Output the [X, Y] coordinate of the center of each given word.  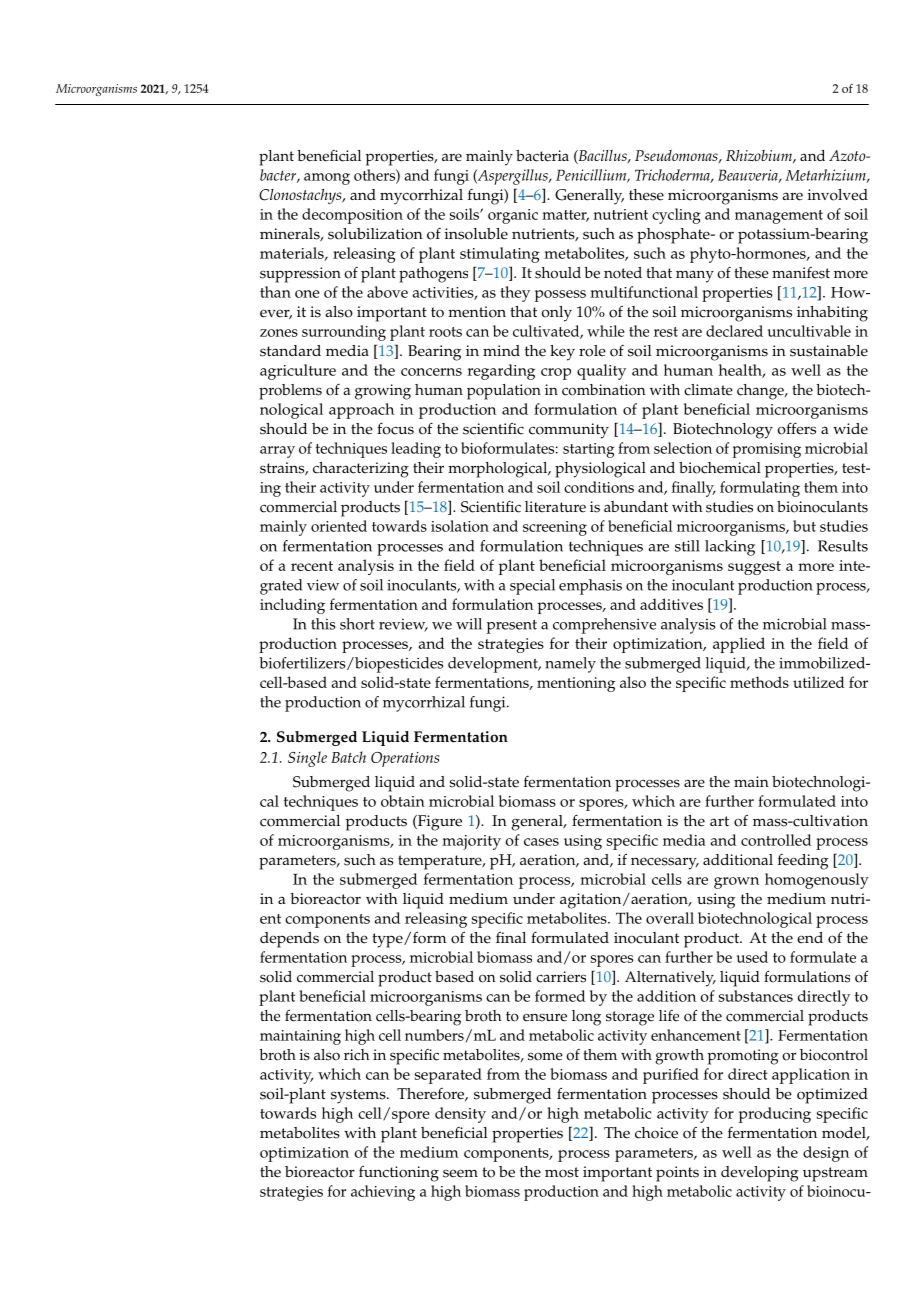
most [562, 1172]
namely [570, 665]
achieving [383, 1193]
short [357, 624]
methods [759, 682]
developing [760, 1174]
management [779, 217]
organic [513, 216]
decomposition [352, 216]
